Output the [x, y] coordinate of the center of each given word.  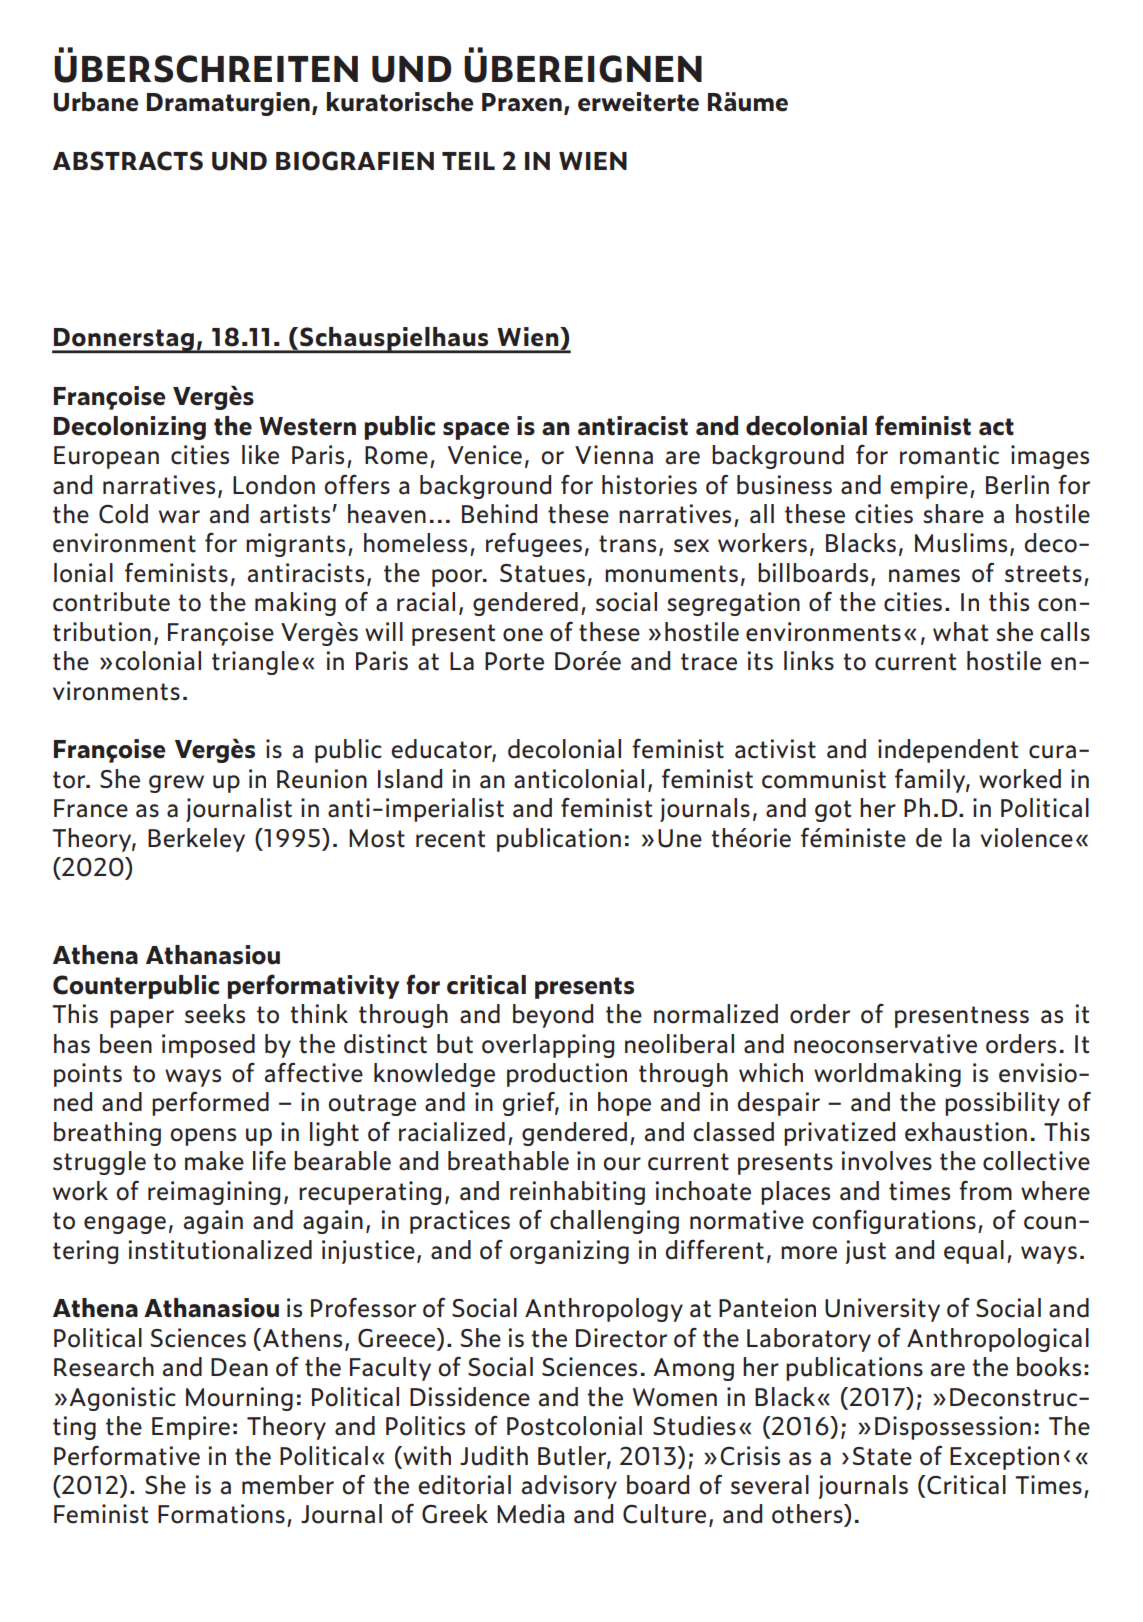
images [1050, 457]
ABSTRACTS [128, 161]
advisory [569, 1487]
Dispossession [953, 1428]
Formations [221, 1514]
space [476, 431]
